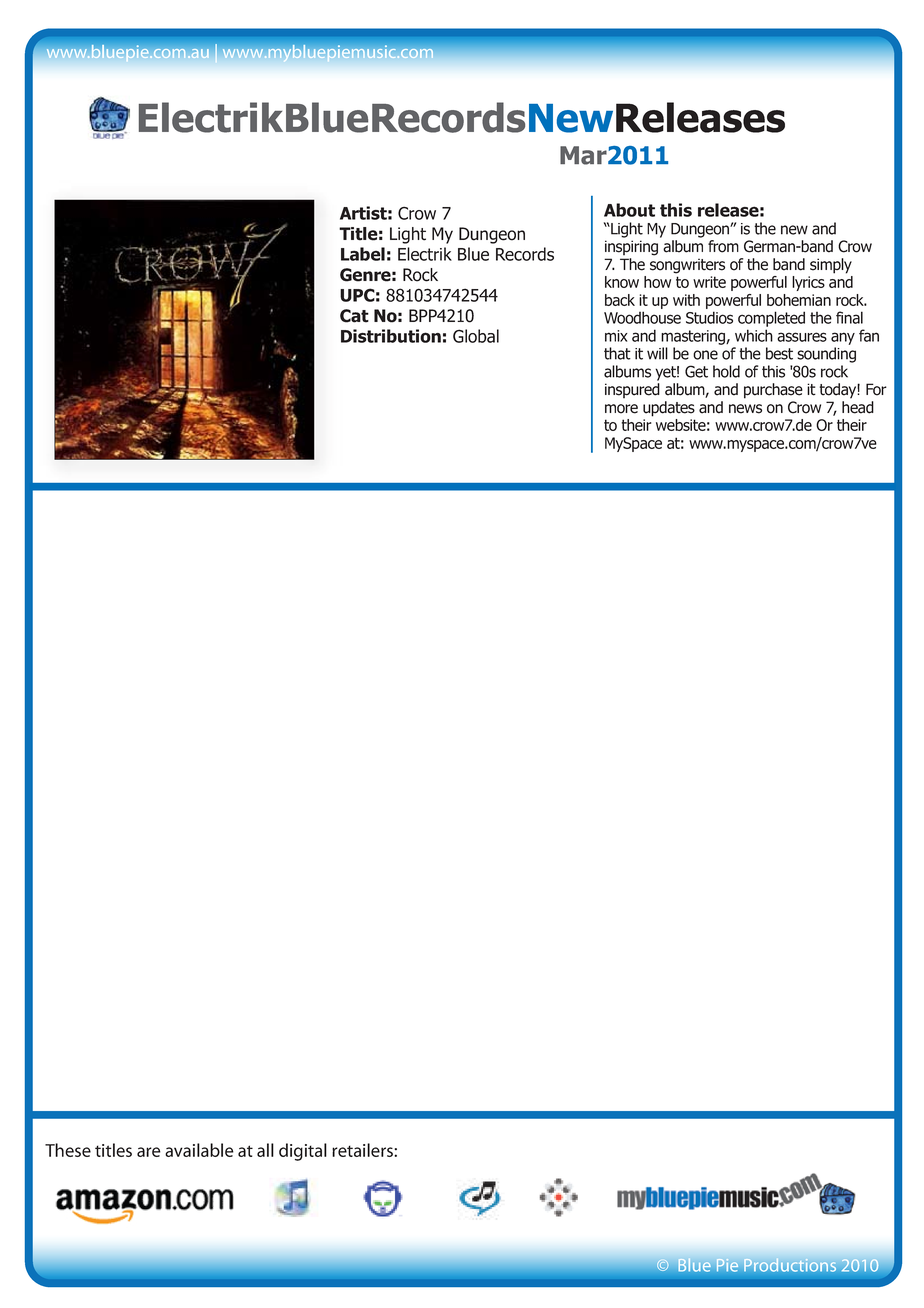 This page has height=1308, width=924. I want to click on Label, so click(363, 254).
